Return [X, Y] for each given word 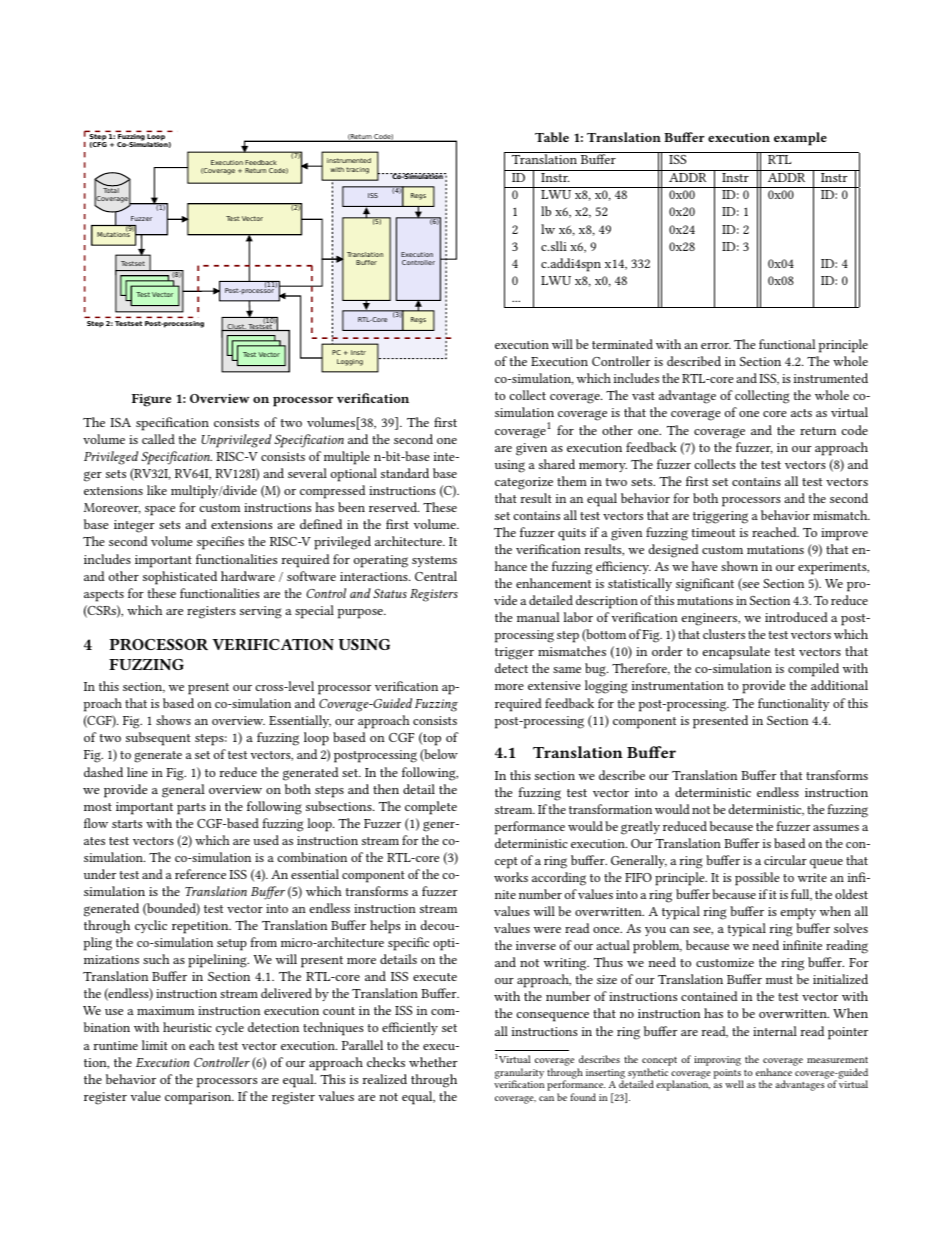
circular [785, 860]
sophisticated [180, 578]
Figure [151, 400]
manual [538, 617]
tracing [357, 170]
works [511, 877]
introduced [796, 617]
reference [200, 874]
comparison [199, 1098]
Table [552, 137]
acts [801, 413]
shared [557, 464]
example [800, 139]
